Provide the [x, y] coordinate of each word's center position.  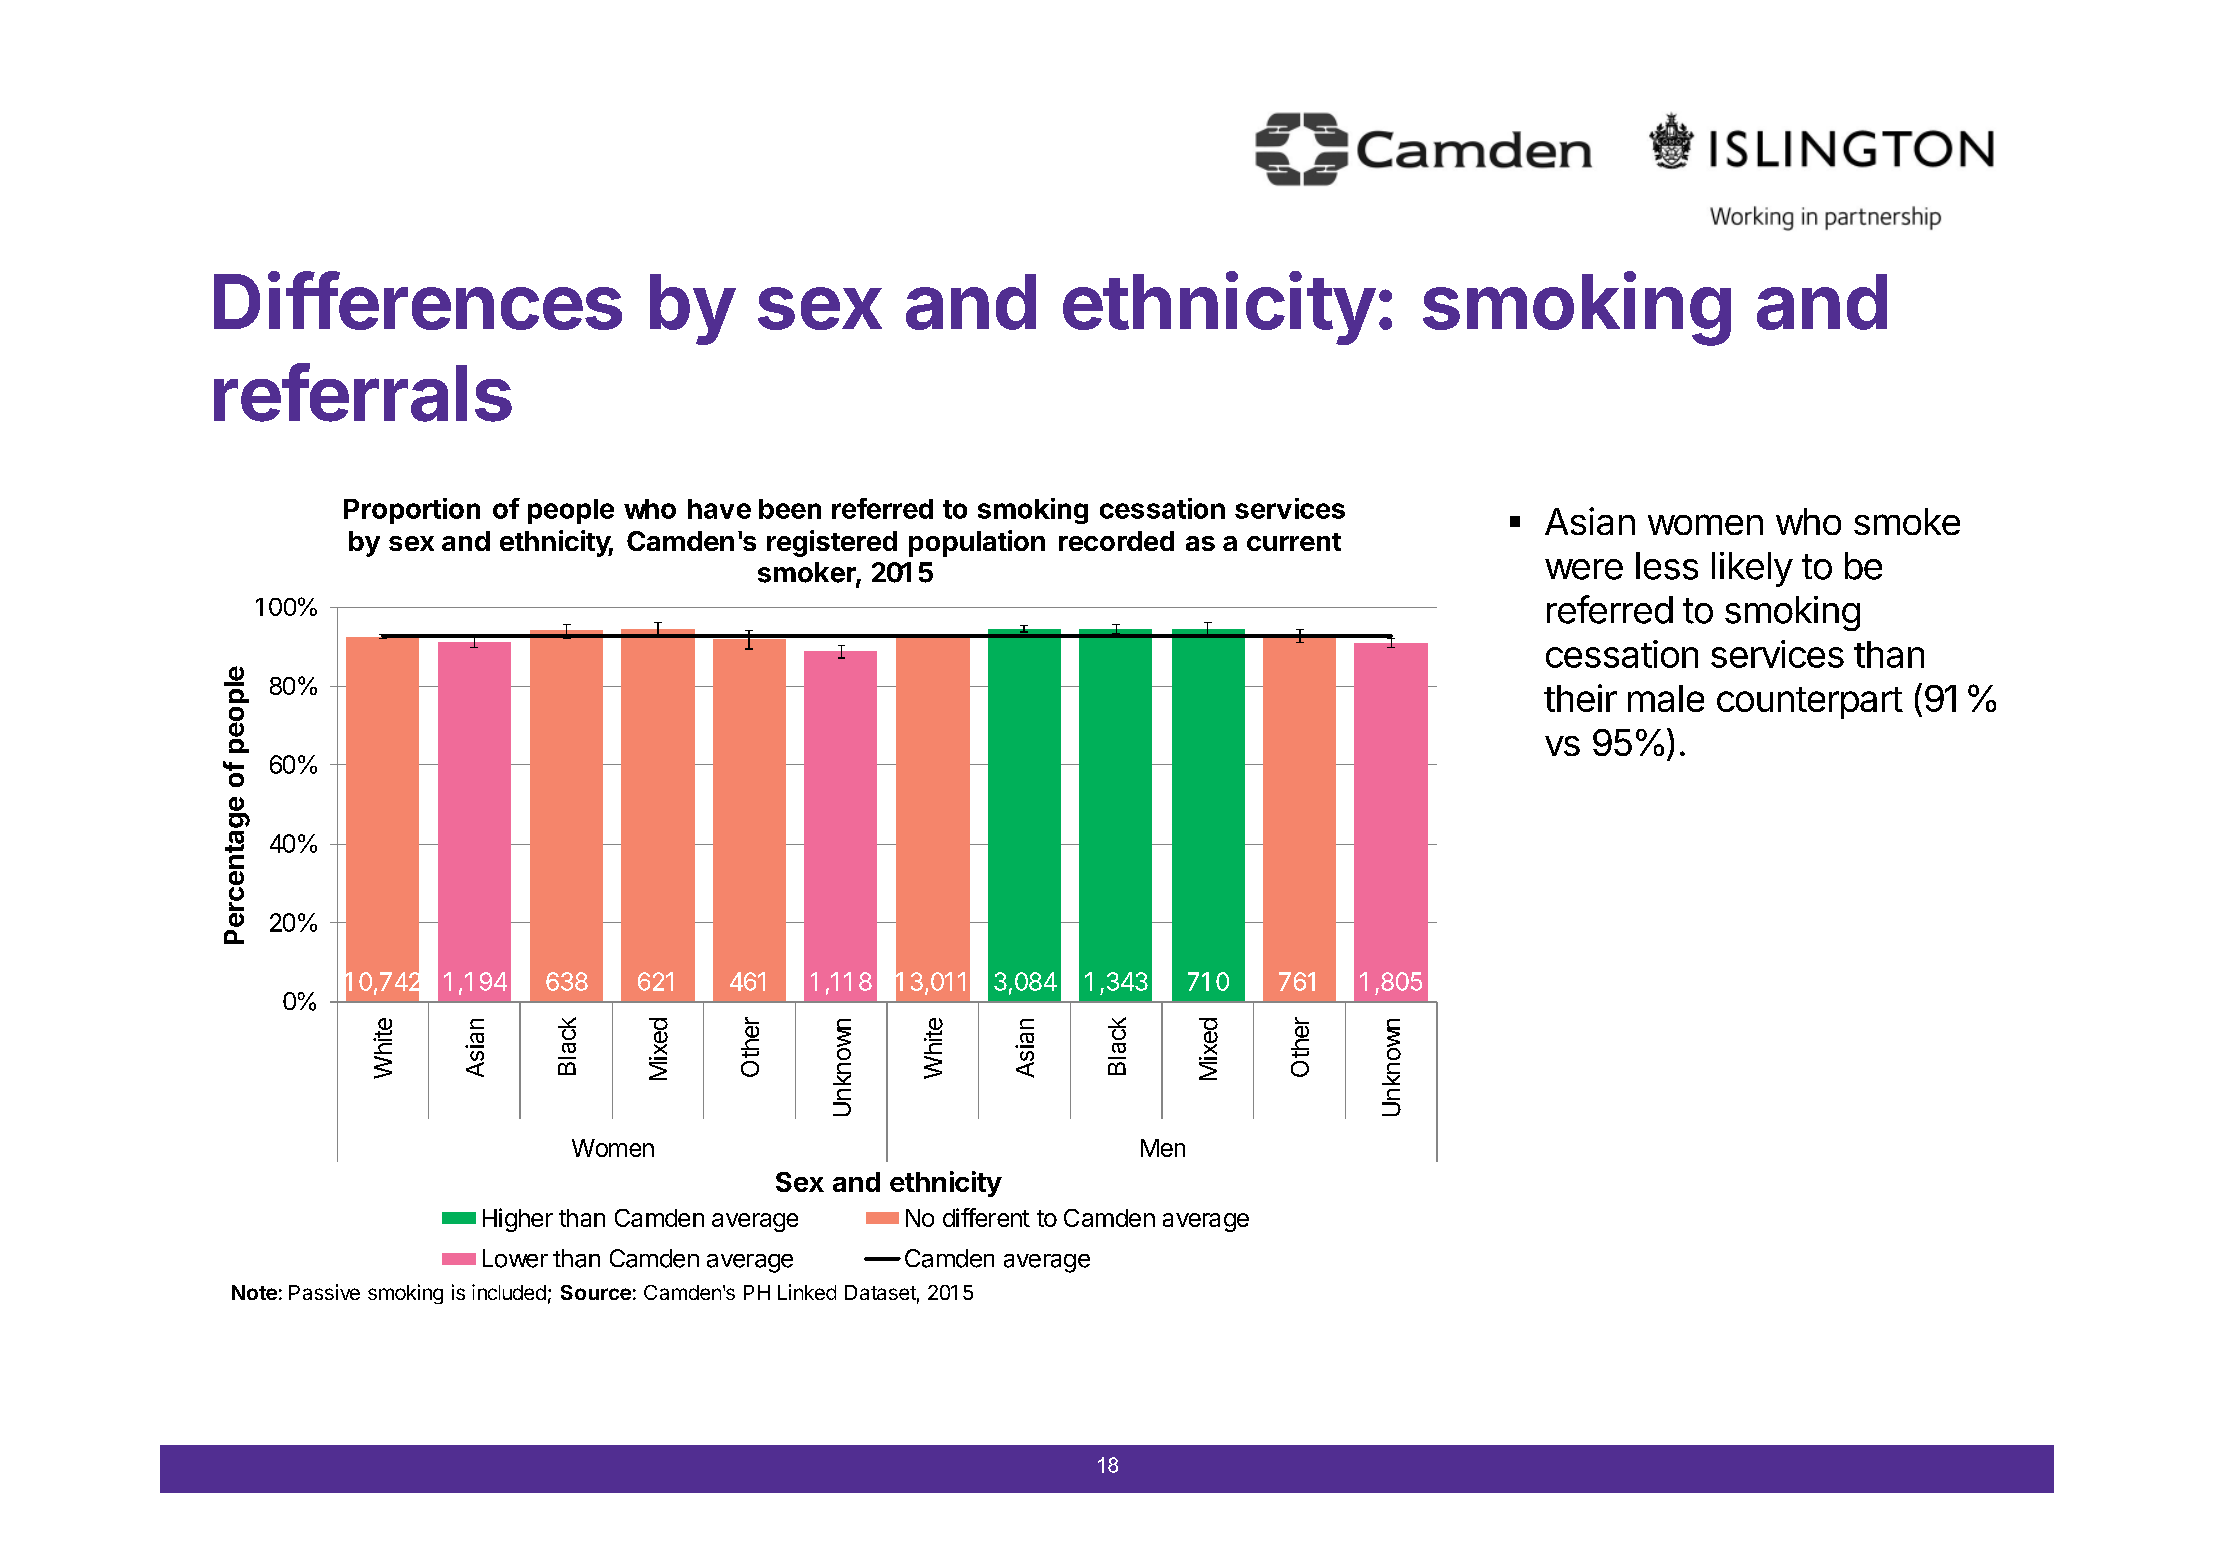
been [790, 509]
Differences [418, 300]
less [1667, 566]
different [986, 1217]
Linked [807, 1292]
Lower [515, 1258]
